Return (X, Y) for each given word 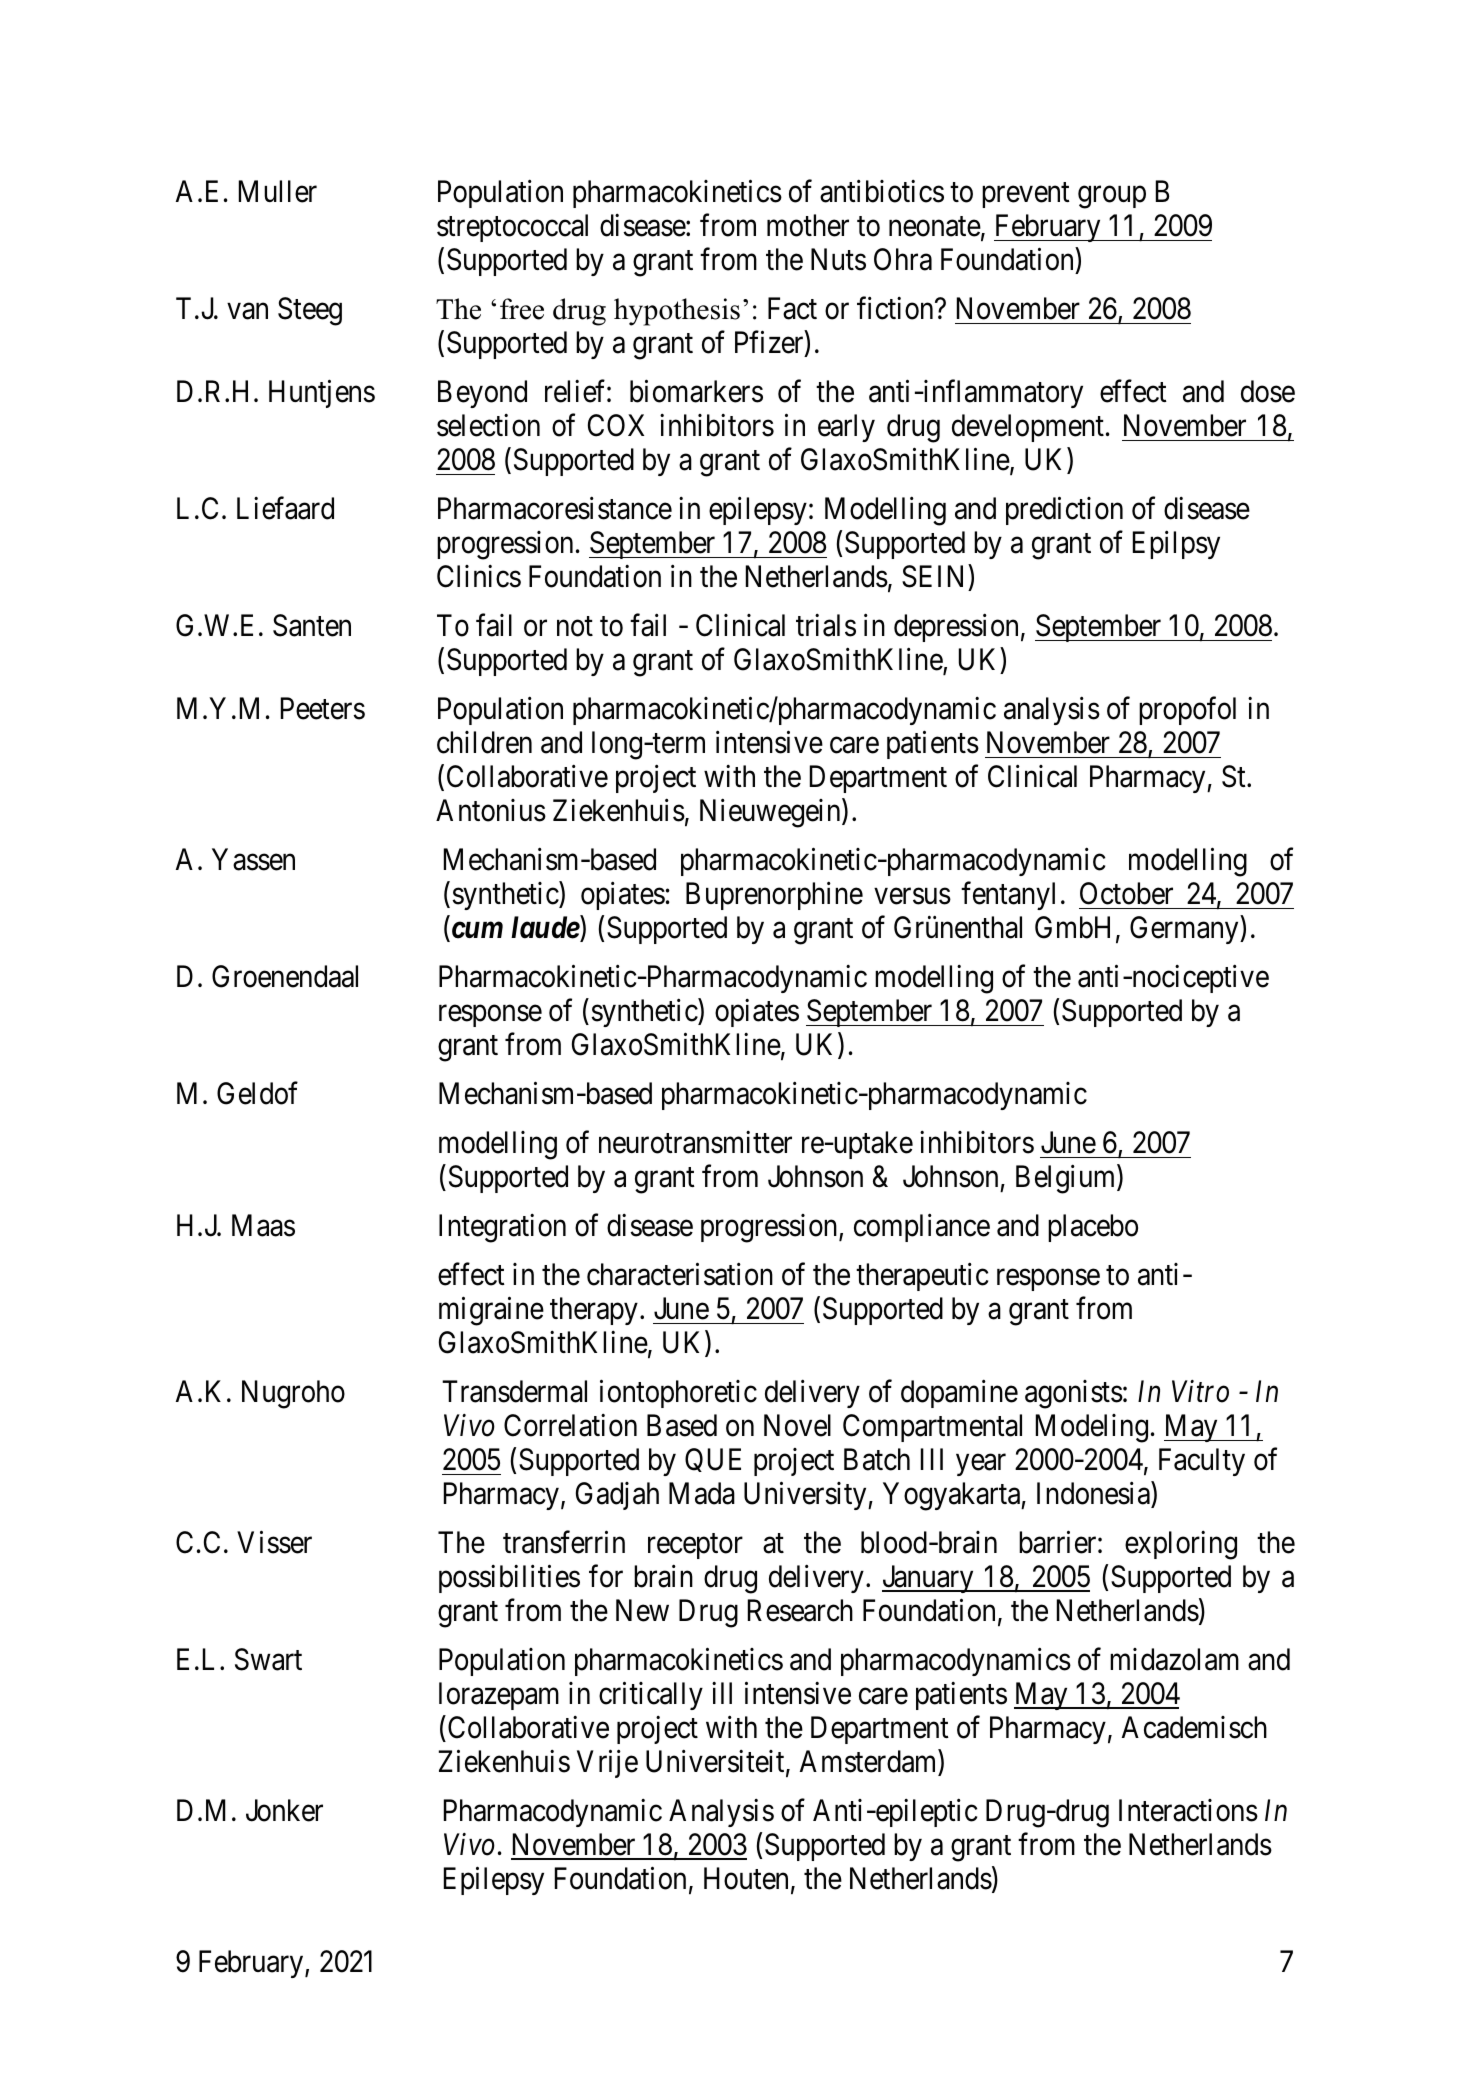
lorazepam (499, 1696)
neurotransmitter (695, 1142)
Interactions (1188, 1810)
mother (808, 225)
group (1112, 197)
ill (722, 1693)
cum (476, 932)
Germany (1185, 930)
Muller (278, 191)
